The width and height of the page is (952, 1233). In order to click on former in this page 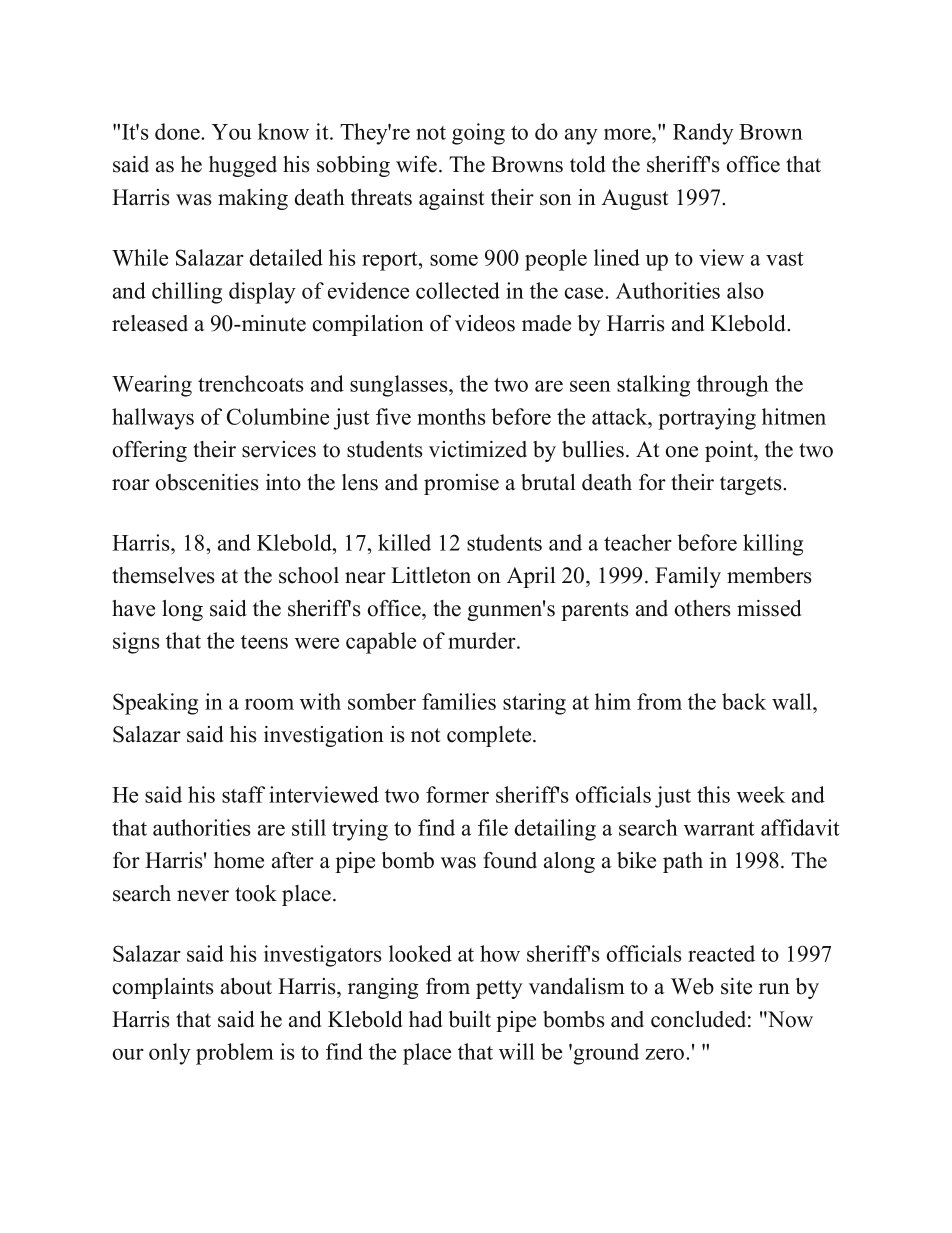, I will do `click(457, 794)`.
